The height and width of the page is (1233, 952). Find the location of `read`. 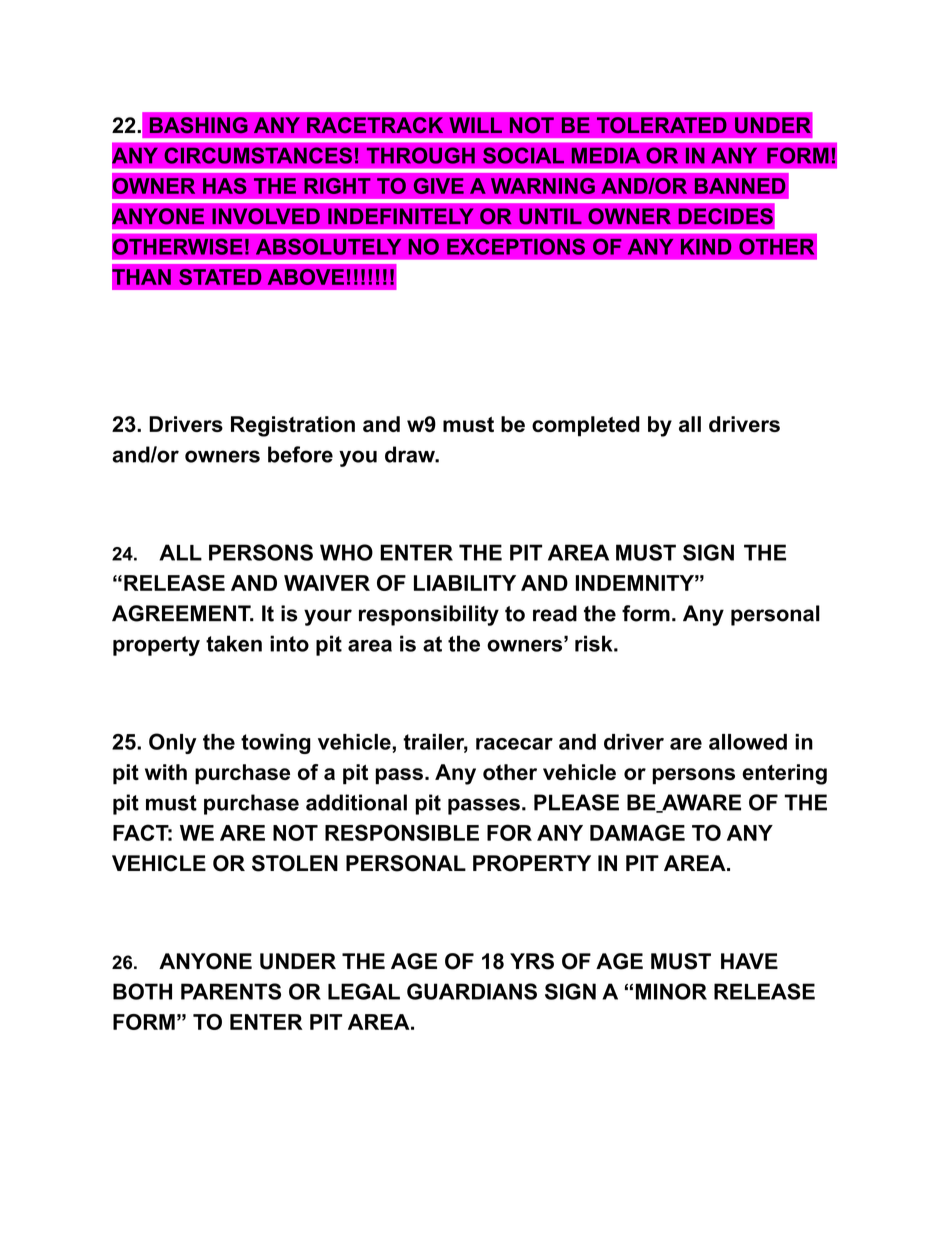

read is located at coordinates (555, 613).
